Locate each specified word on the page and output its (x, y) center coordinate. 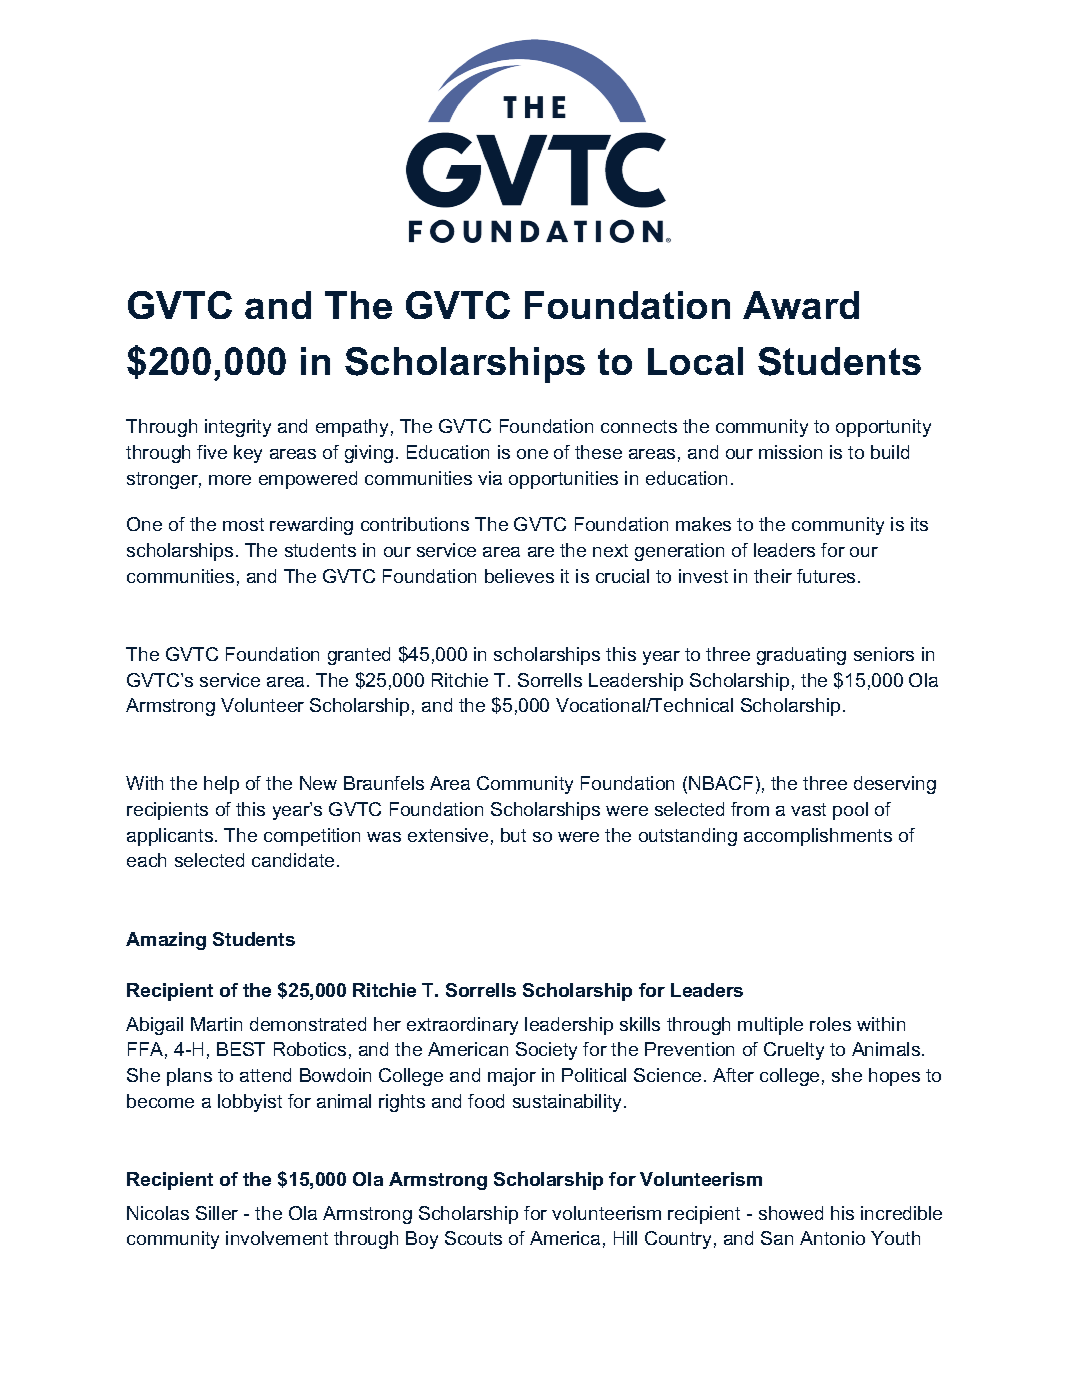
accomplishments (818, 837)
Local (695, 361)
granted (359, 656)
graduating (801, 656)
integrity (238, 428)
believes (519, 576)
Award (801, 305)
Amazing (166, 941)
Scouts (473, 1238)
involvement (277, 1238)
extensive (448, 835)
